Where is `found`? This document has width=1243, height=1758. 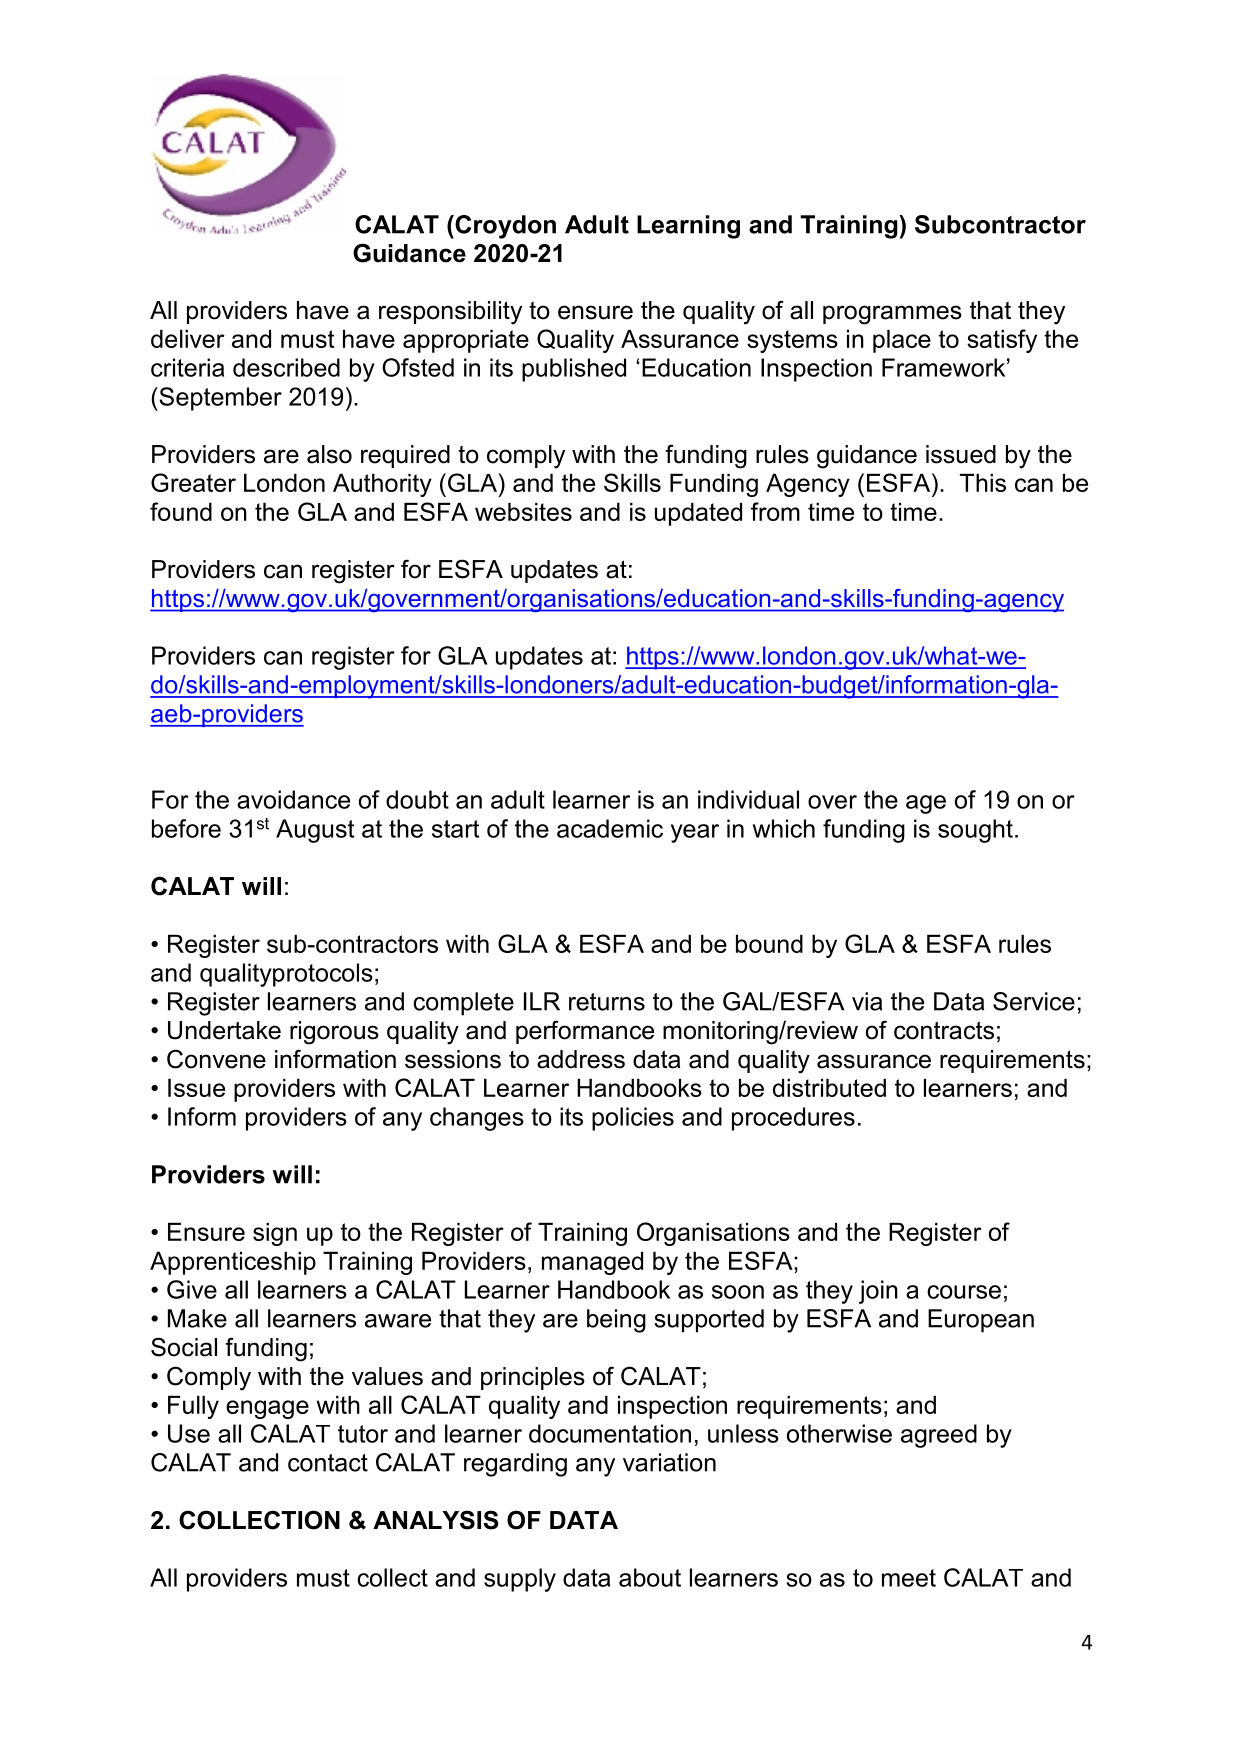
found is located at coordinates (181, 511).
